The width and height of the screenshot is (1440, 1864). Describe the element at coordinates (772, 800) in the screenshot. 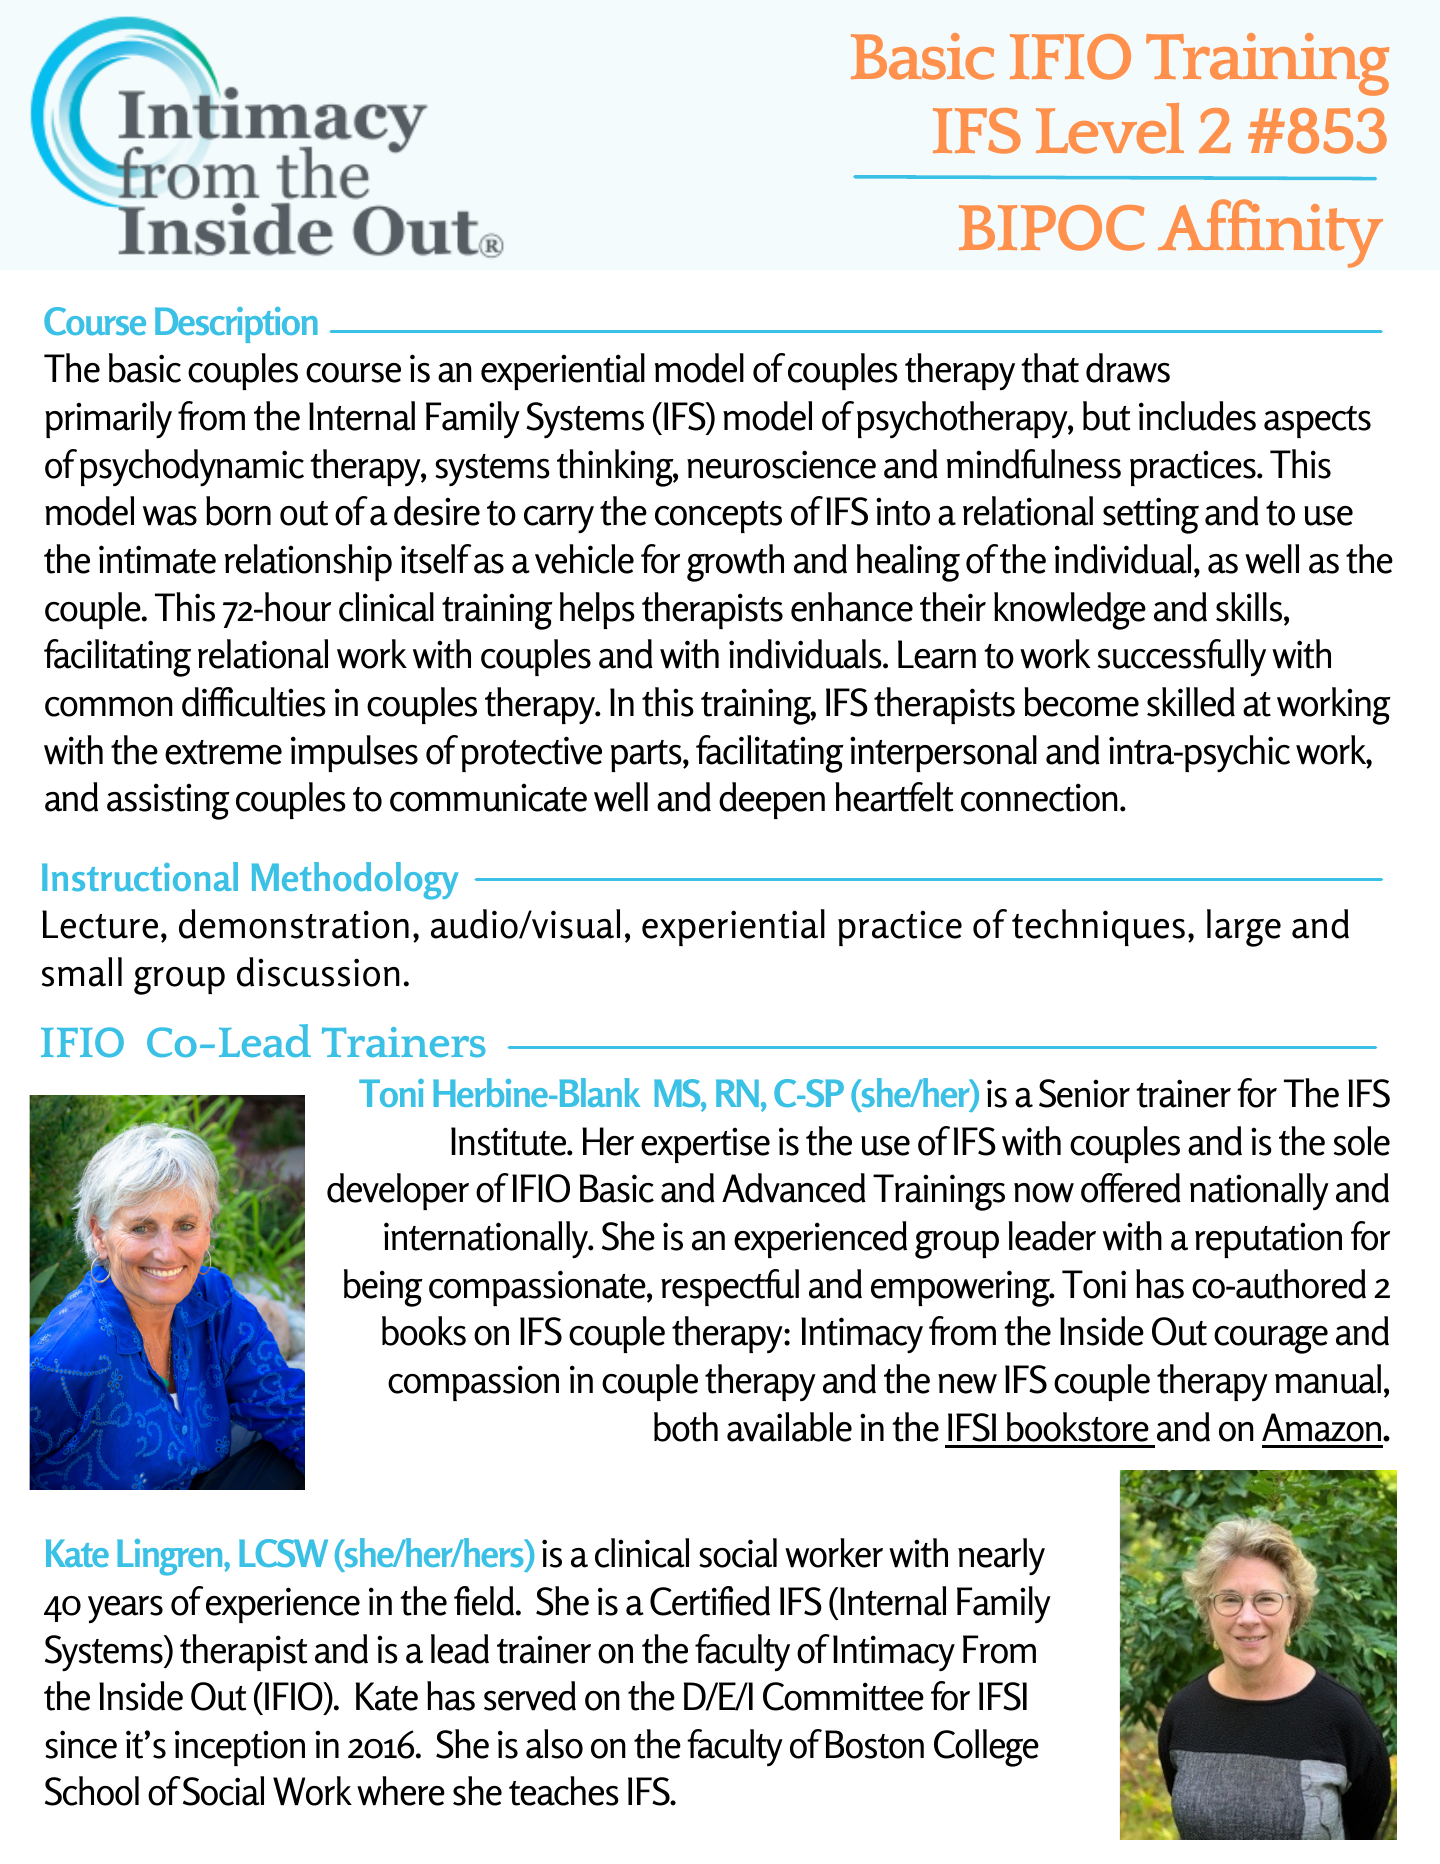

I see `deepen` at that location.
